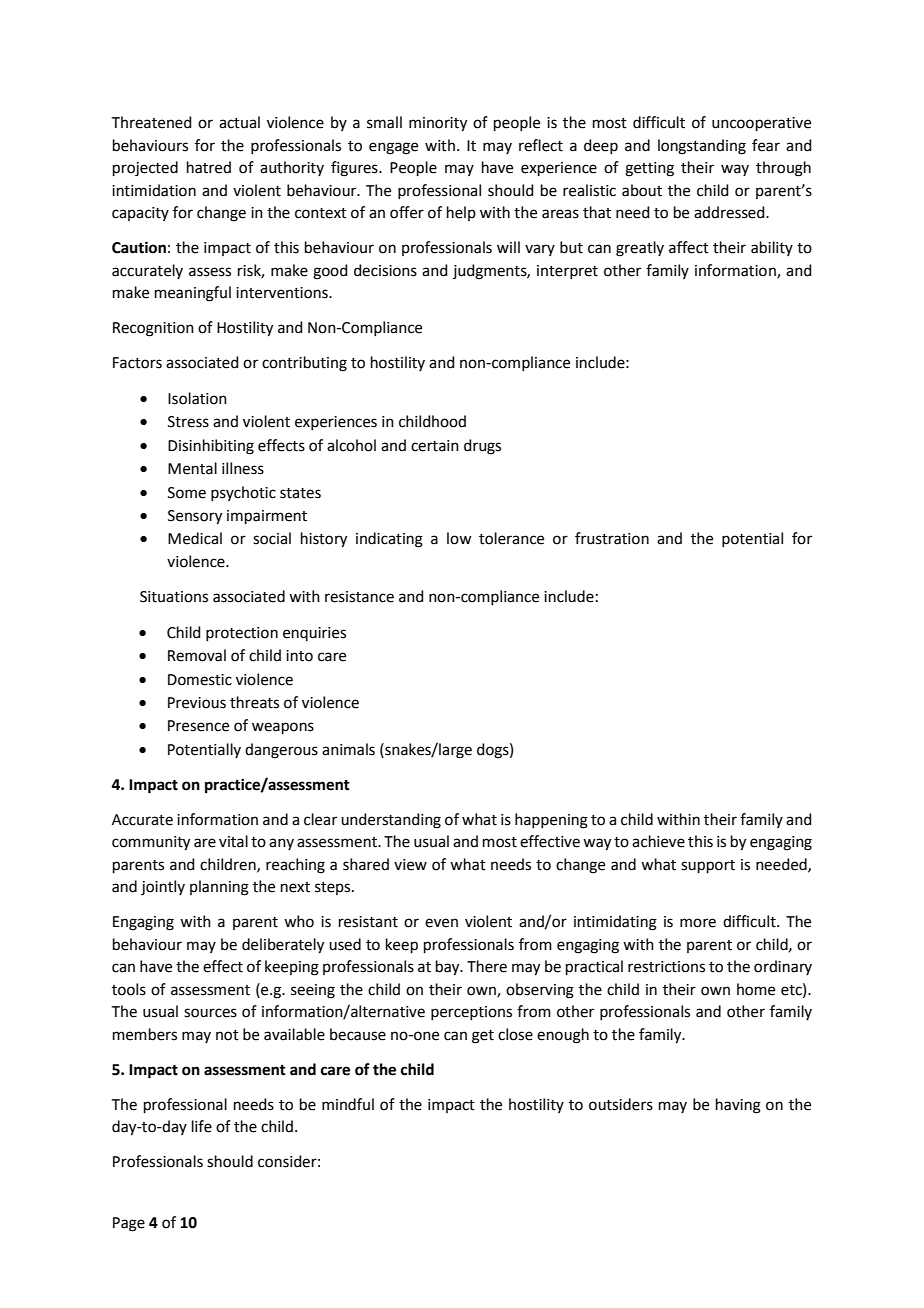 This document has height=1308, width=924. I want to click on vital, so click(233, 841).
